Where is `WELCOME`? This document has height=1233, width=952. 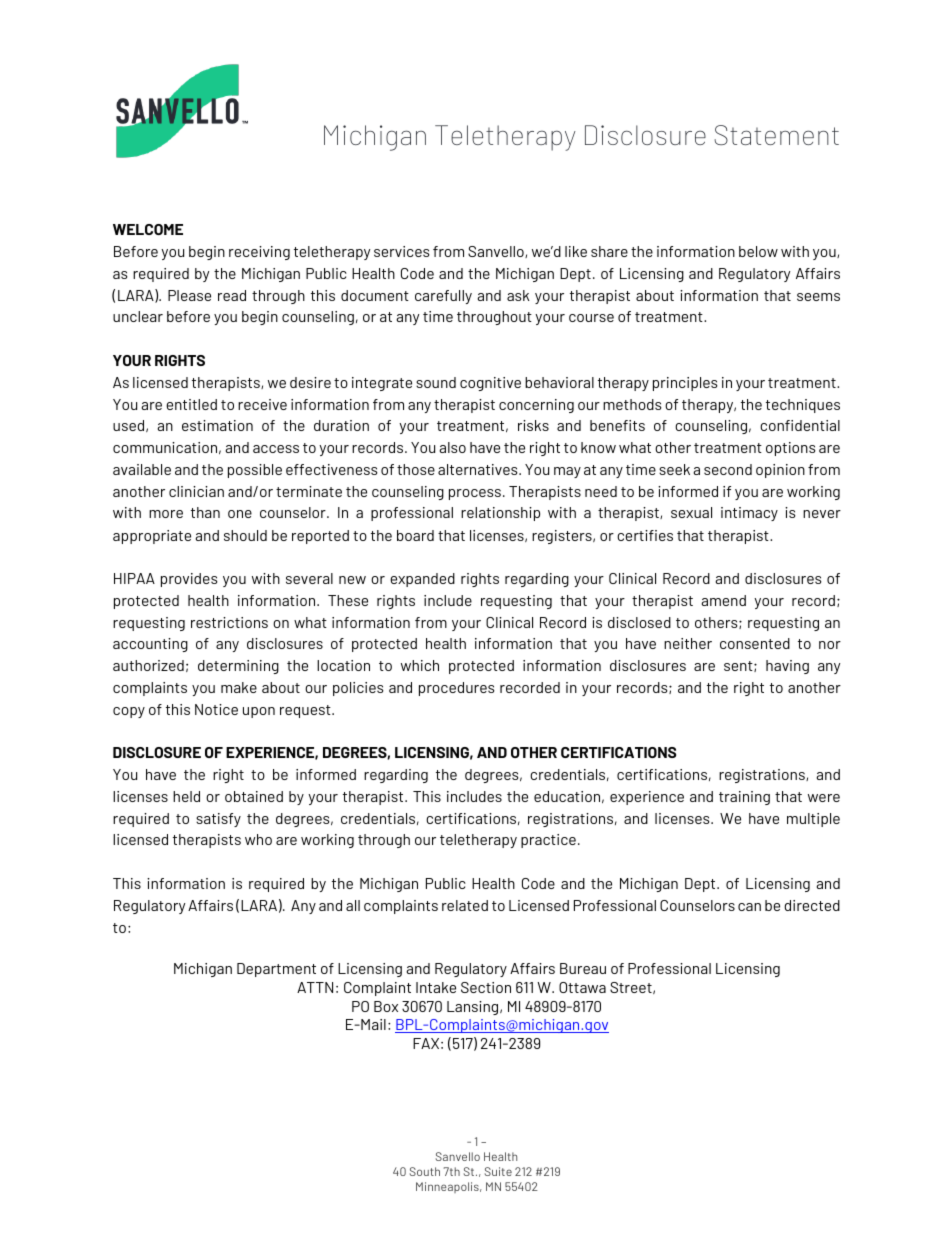
WELCOME is located at coordinates (148, 229).
